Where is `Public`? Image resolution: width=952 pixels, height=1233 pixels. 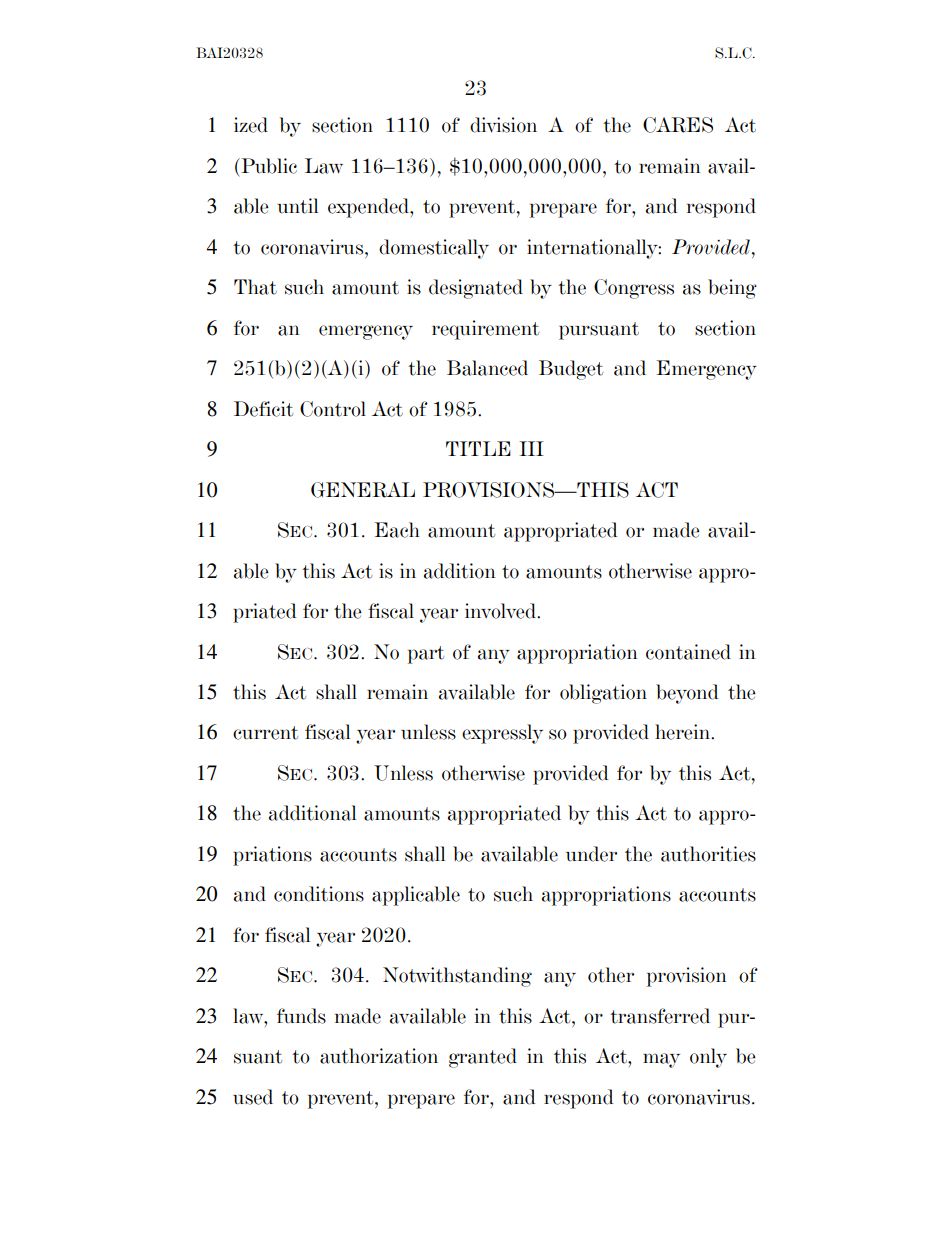
Public is located at coordinates (268, 166).
